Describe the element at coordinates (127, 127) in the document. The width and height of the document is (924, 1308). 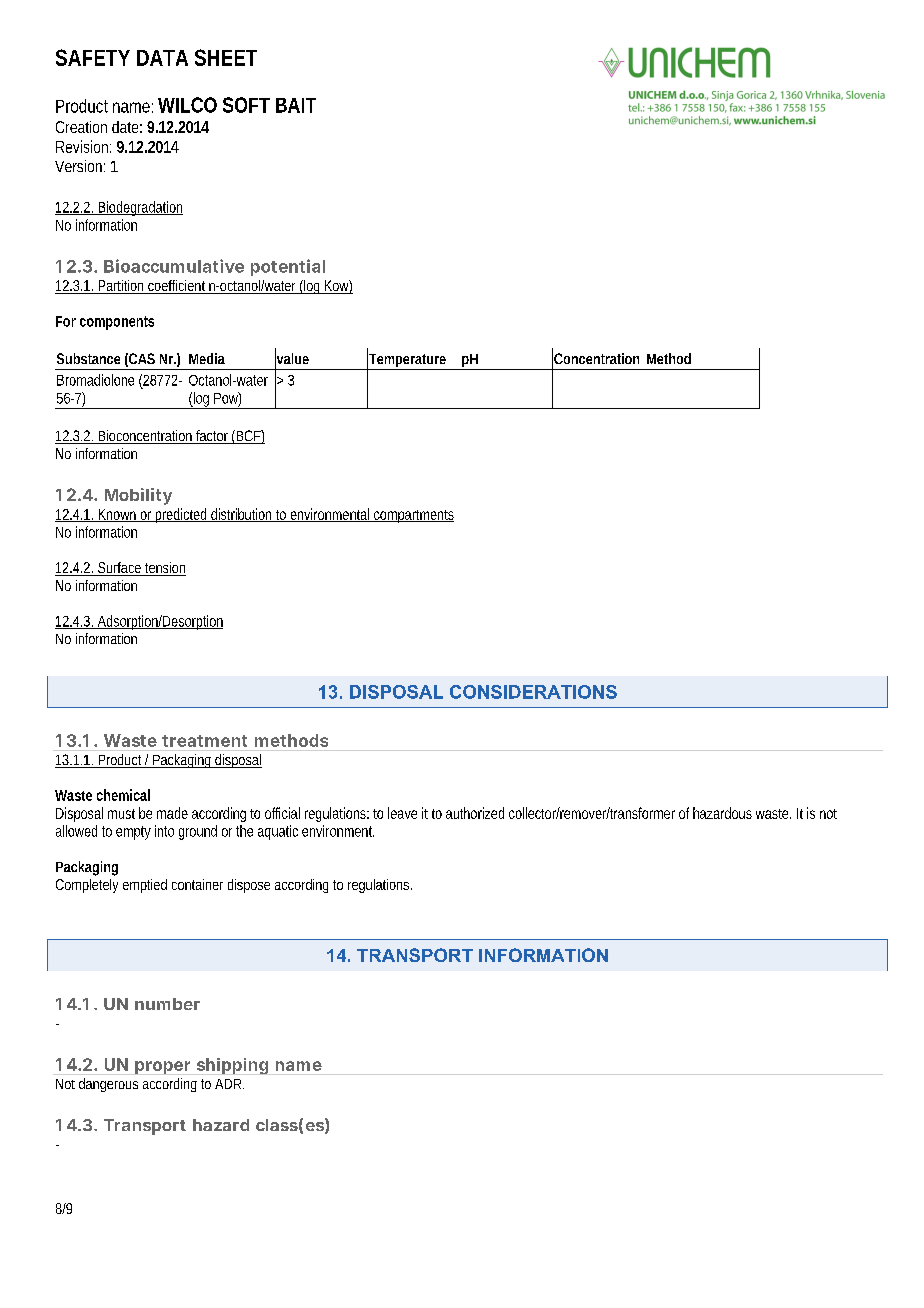
I see `date` at that location.
